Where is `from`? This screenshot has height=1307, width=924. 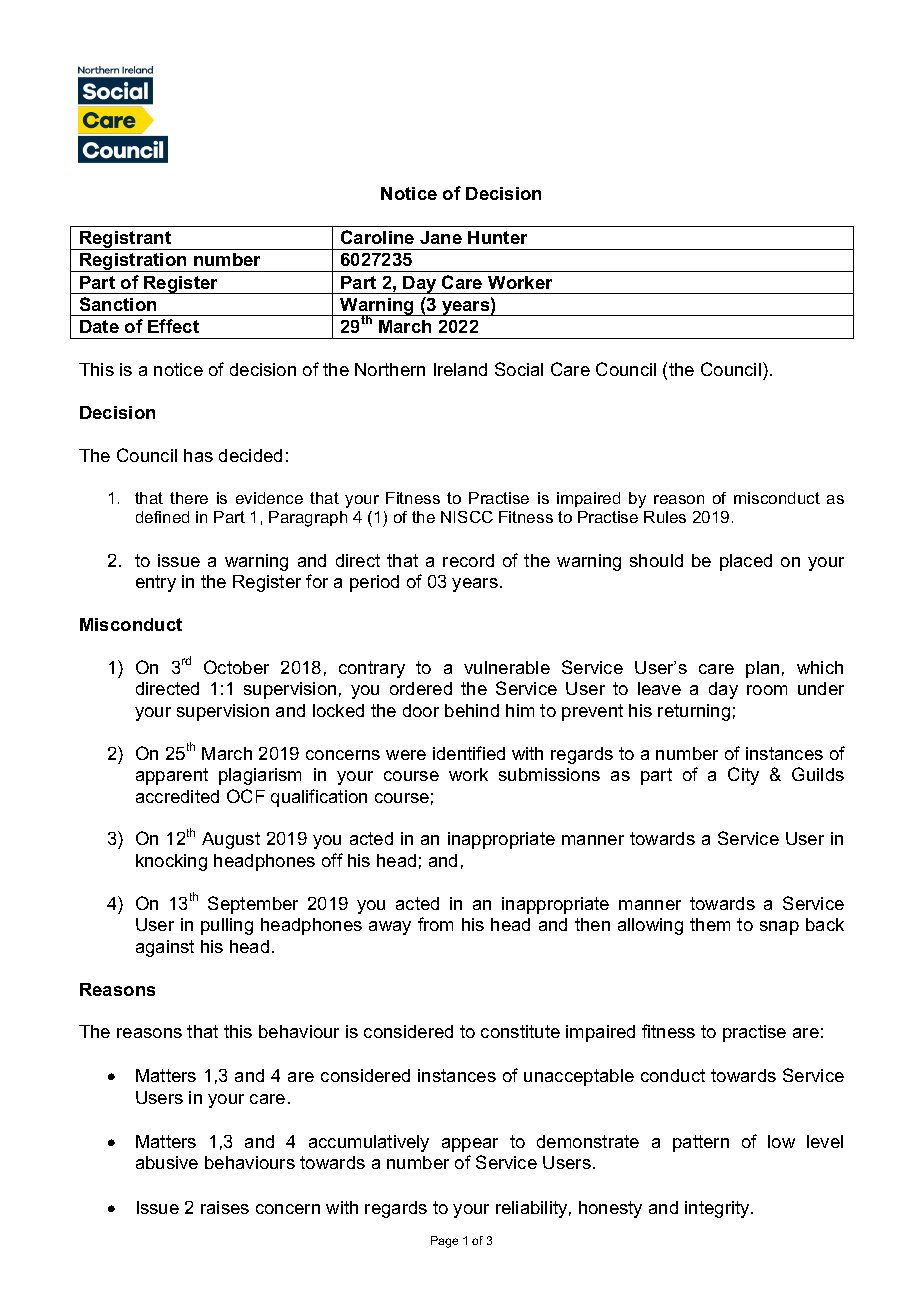
from is located at coordinates (435, 924).
